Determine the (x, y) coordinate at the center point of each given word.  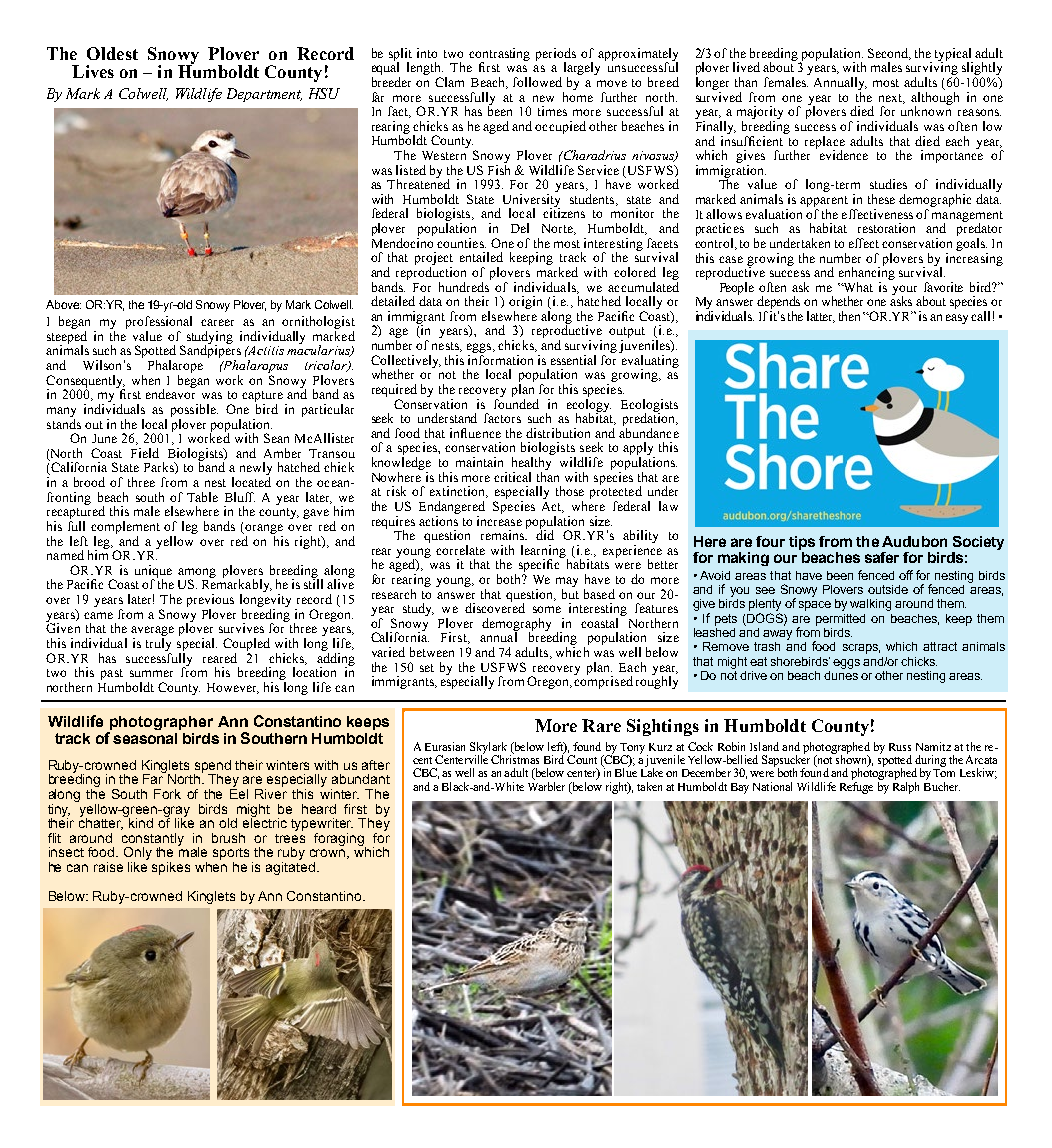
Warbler (546, 785)
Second (889, 54)
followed (537, 82)
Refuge (856, 786)
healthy (531, 463)
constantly (153, 840)
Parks (160, 468)
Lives (93, 71)
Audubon (914, 541)
